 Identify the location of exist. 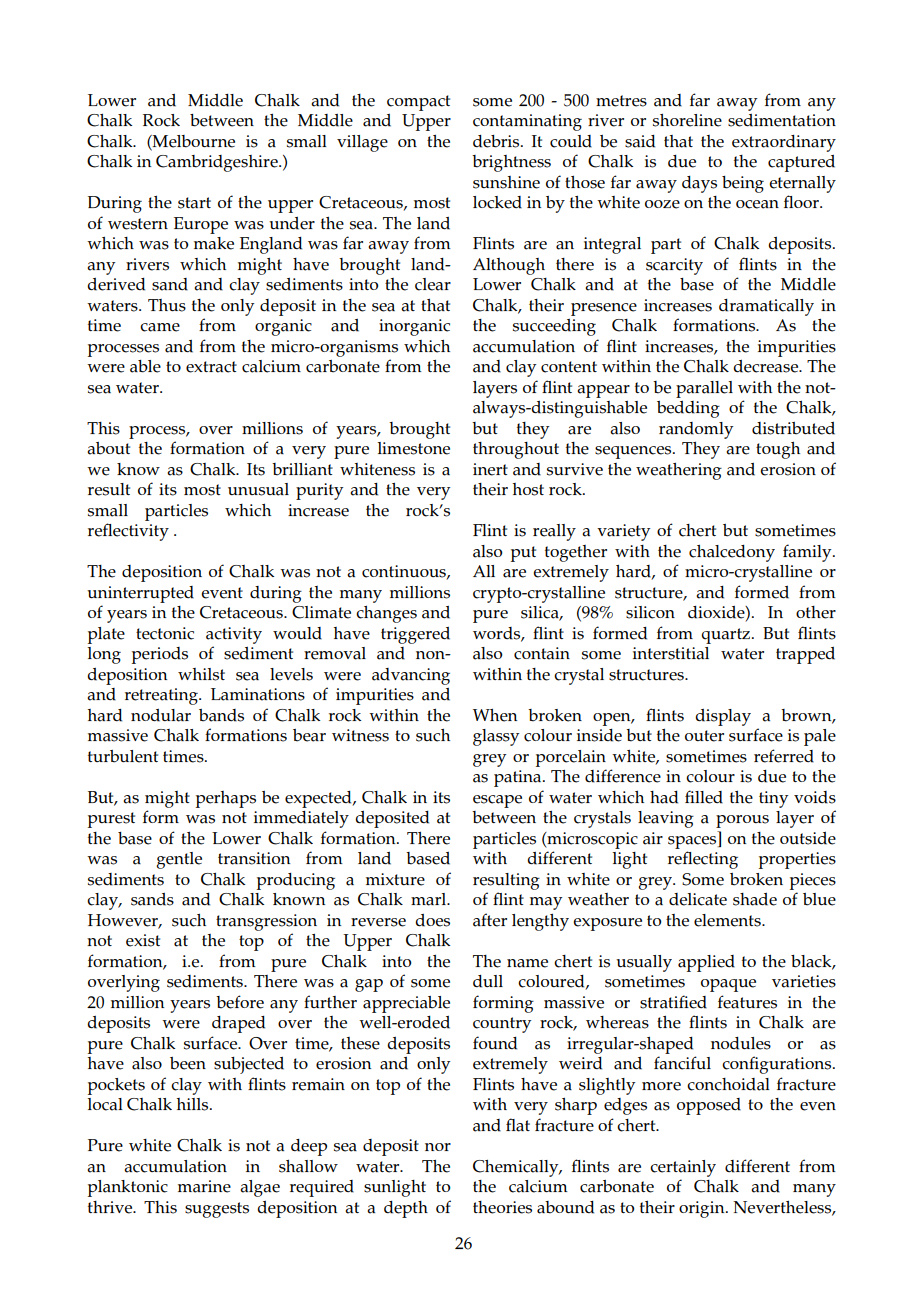
(143, 940).
